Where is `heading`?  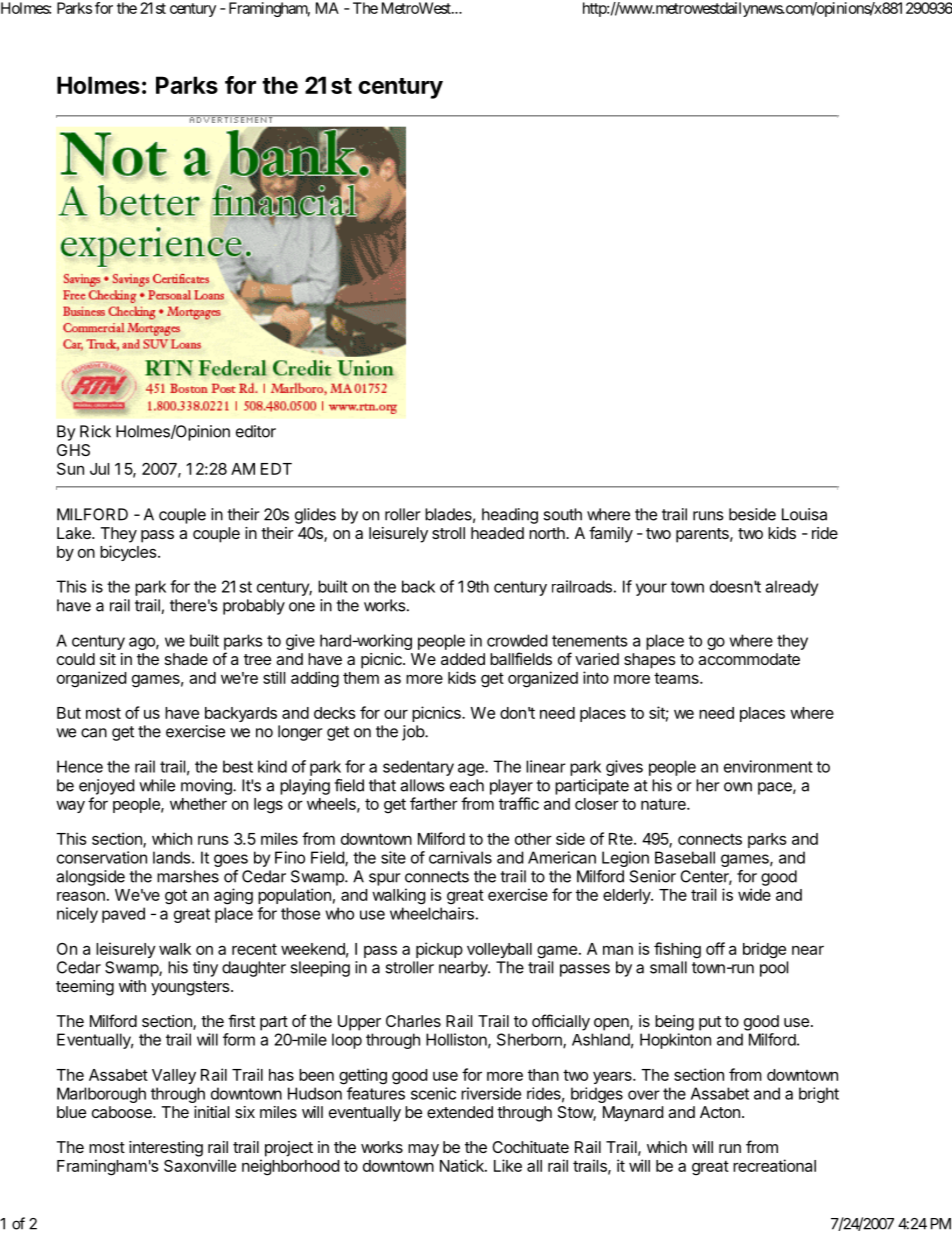 heading is located at coordinates (510, 516).
